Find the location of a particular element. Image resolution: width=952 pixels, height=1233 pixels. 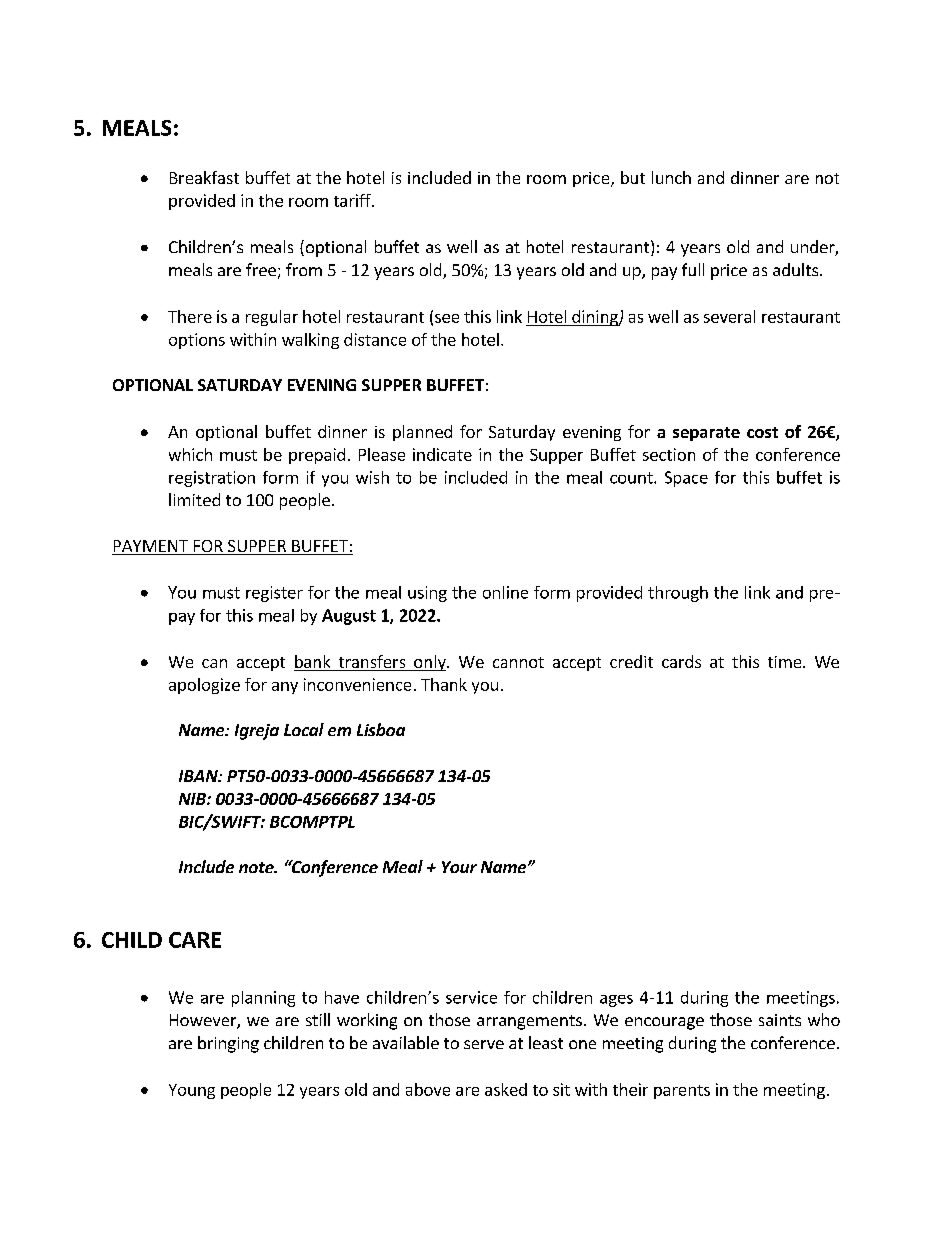

bringing is located at coordinates (228, 1044).
